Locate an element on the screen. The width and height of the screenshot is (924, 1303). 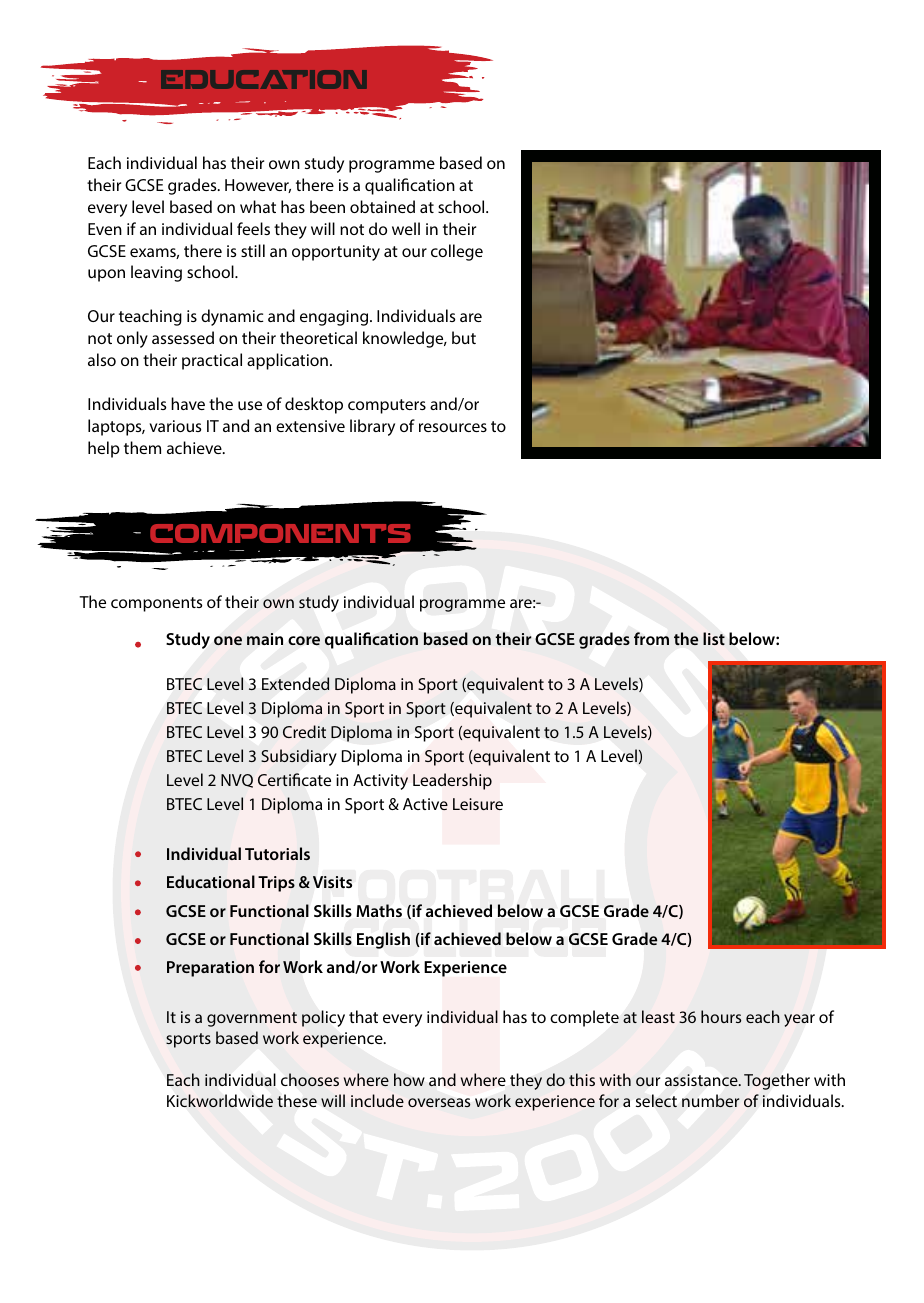
from is located at coordinates (651, 638).
